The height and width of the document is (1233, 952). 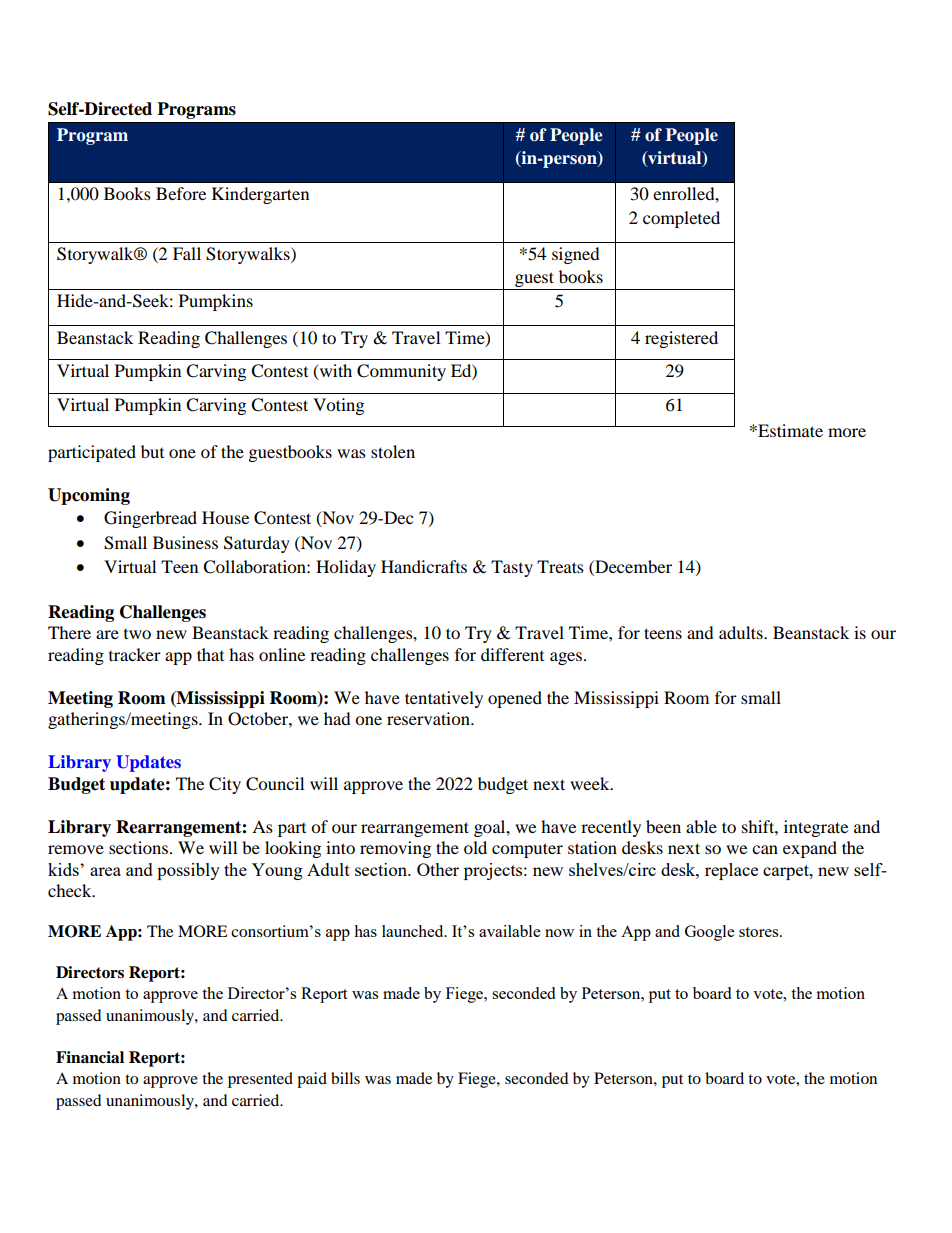 I want to click on possibly, so click(x=188, y=871).
